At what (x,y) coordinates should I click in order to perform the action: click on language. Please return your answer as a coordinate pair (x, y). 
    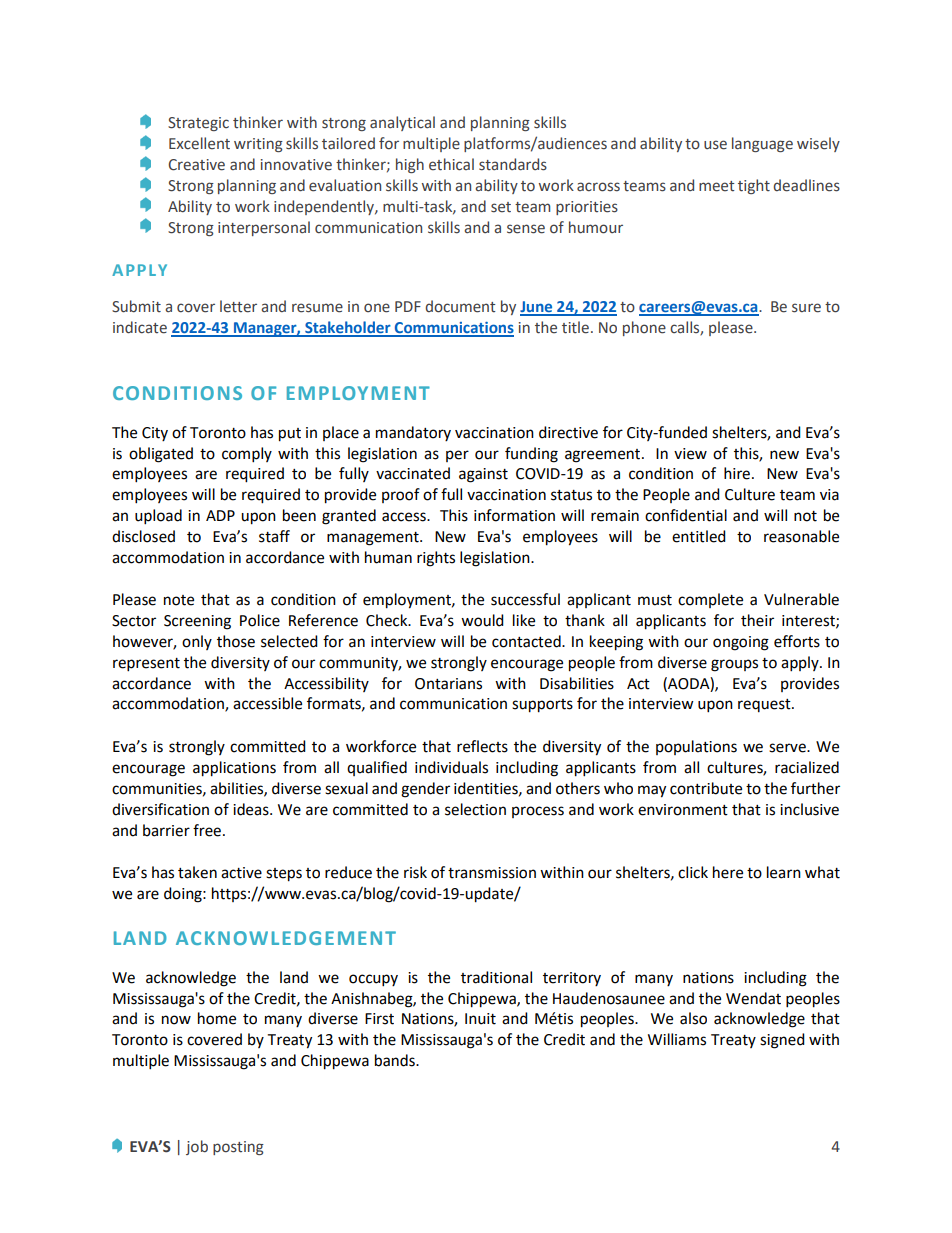
    Looking at the image, I should click on (762, 144).
